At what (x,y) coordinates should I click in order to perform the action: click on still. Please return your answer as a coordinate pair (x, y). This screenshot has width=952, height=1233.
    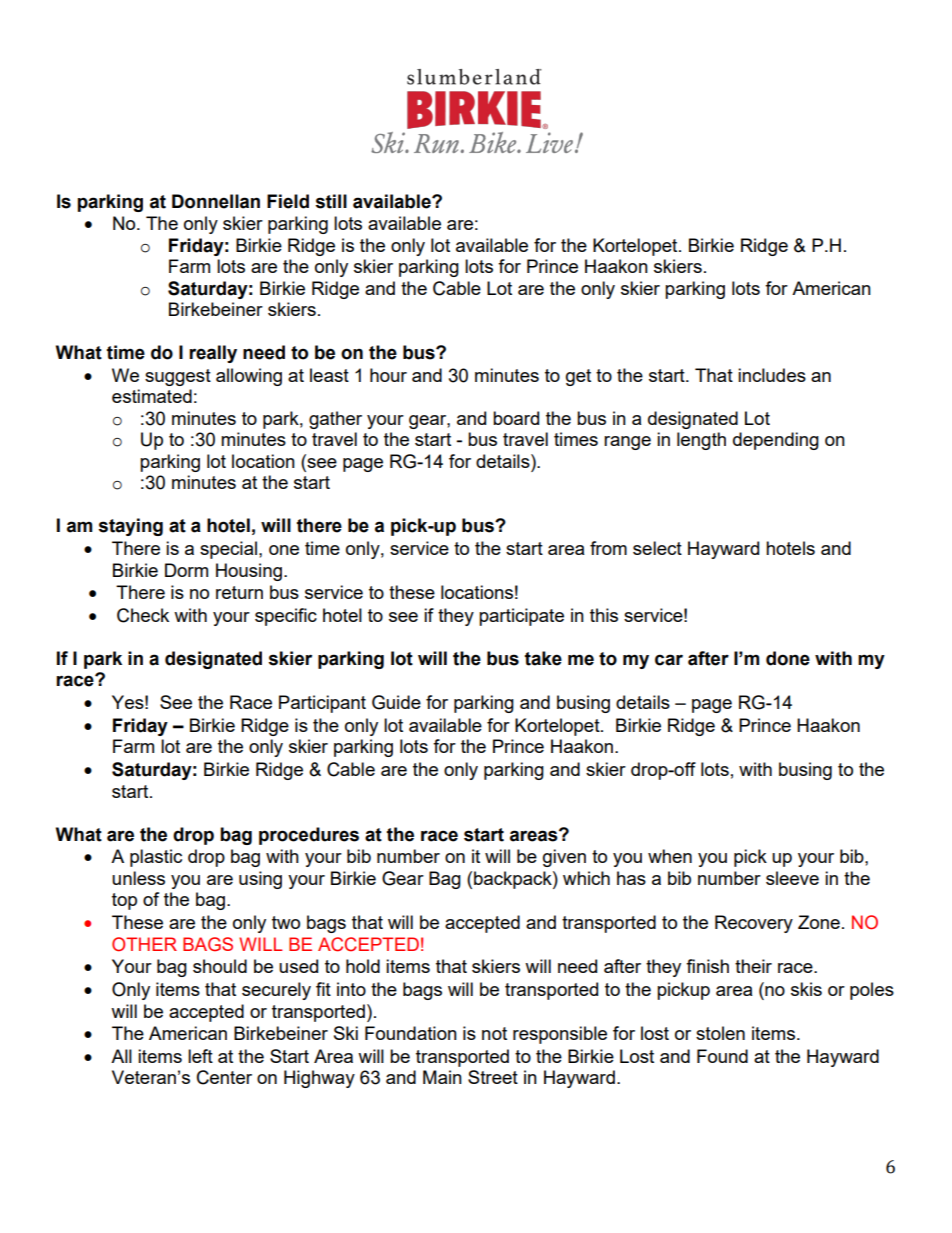
    Looking at the image, I should click on (331, 201).
